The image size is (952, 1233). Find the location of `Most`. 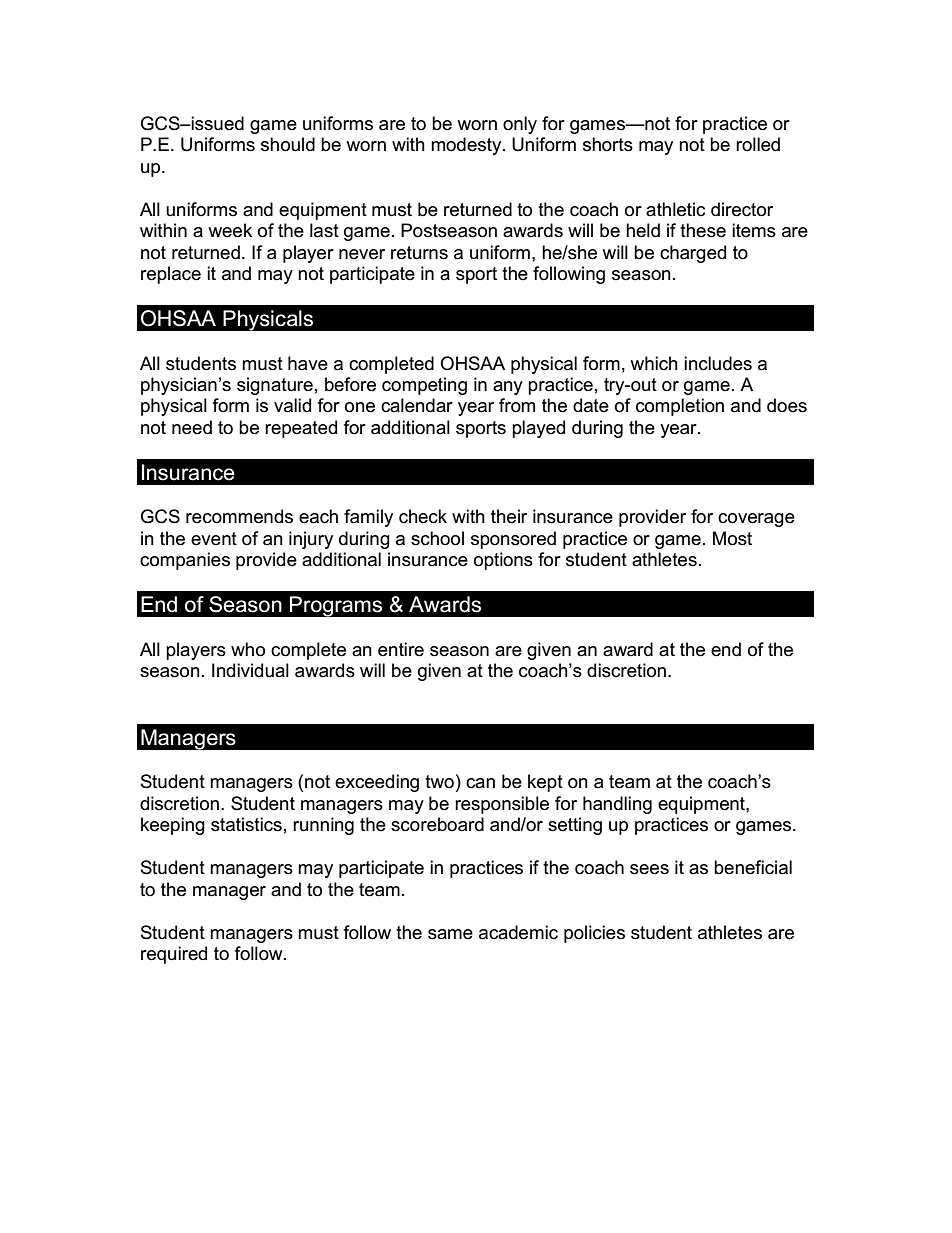

Most is located at coordinates (732, 538).
